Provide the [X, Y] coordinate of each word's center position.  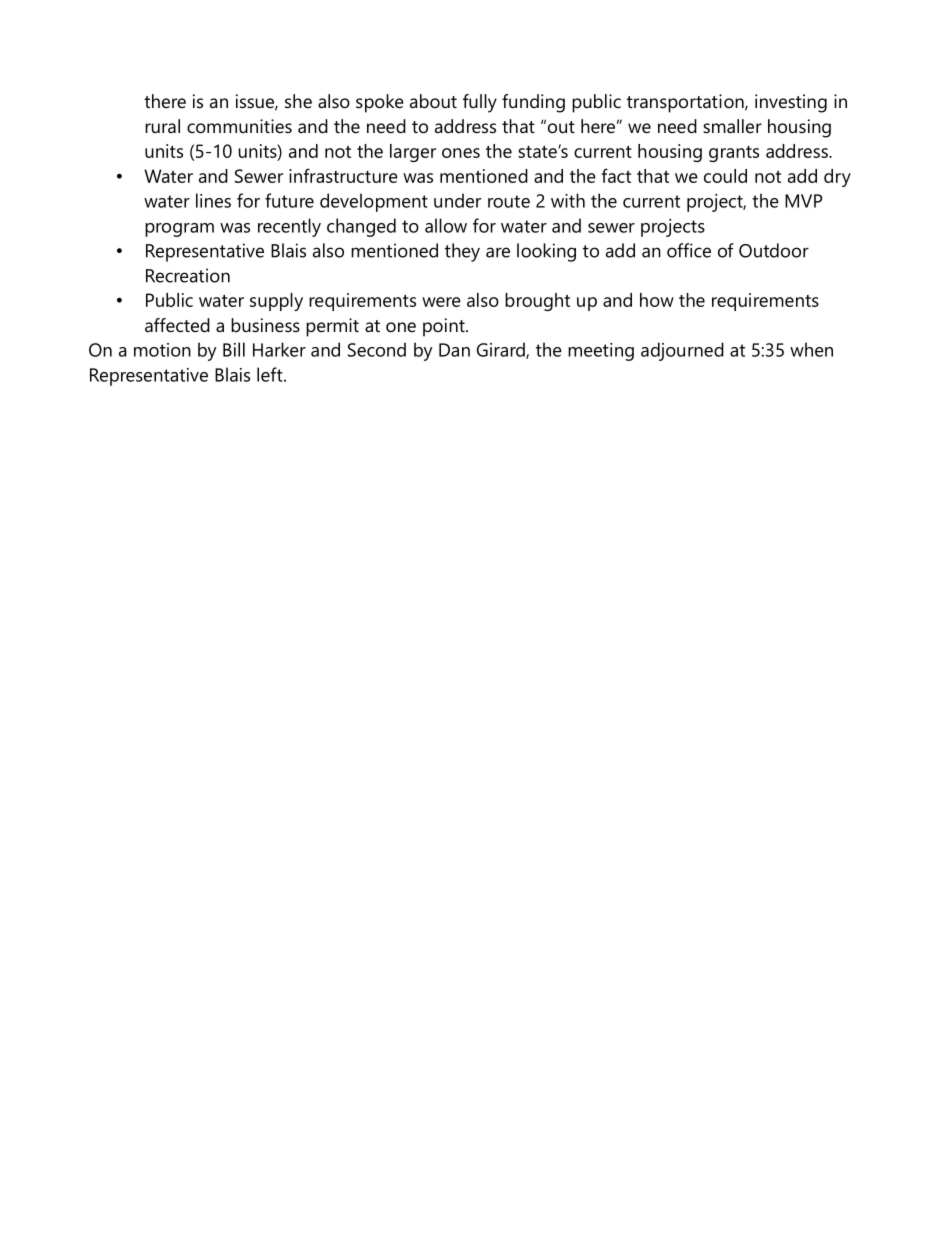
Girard [502, 350]
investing [791, 103]
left [271, 374]
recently [289, 227]
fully [480, 103]
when [811, 349]
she [298, 101]
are [498, 252]
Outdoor [774, 250]
